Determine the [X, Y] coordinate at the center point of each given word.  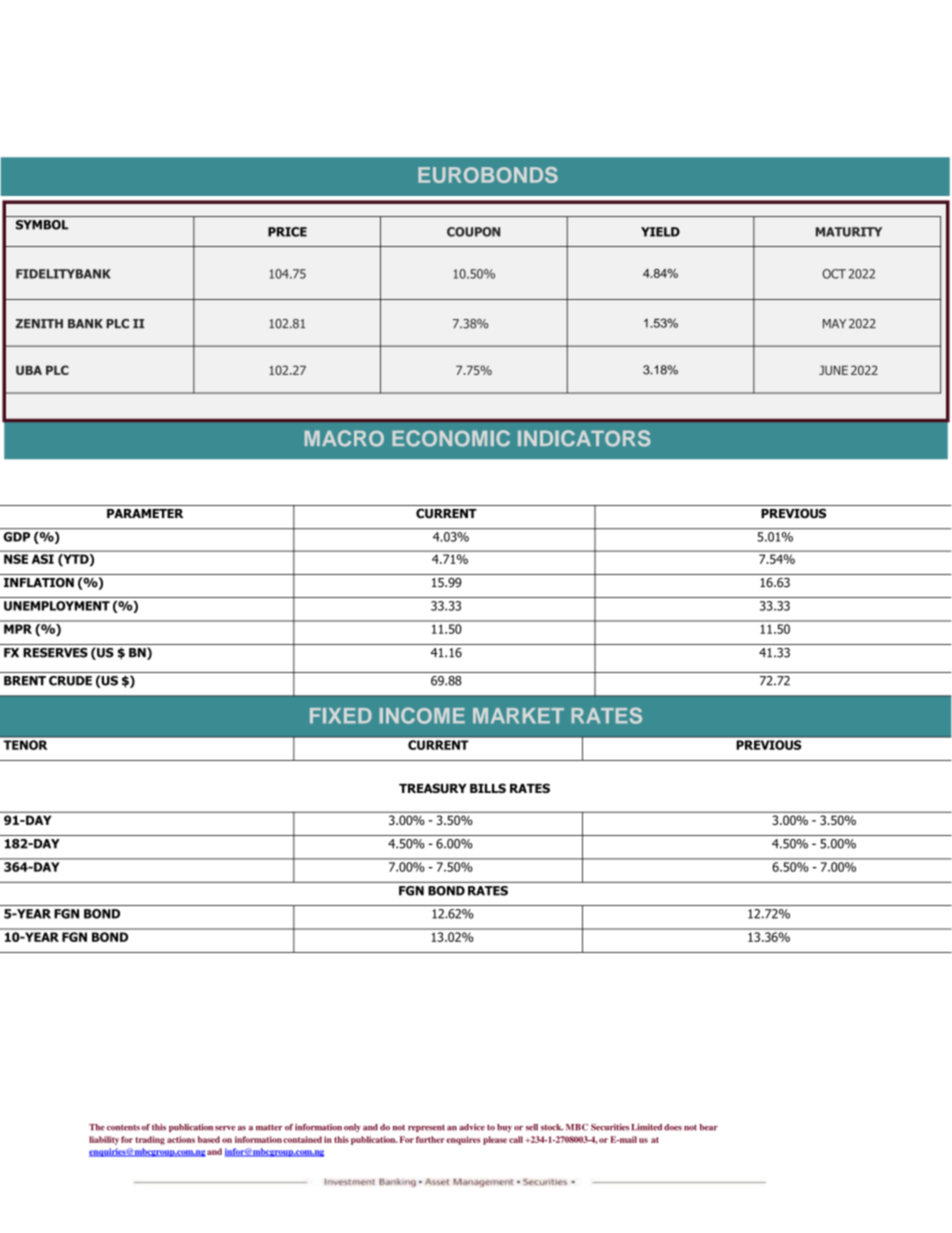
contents [123, 1127]
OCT [834, 274]
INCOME [422, 715]
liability [104, 1140]
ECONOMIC [451, 438]
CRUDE [70, 681]
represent [426, 1128]
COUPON [473, 232]
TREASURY [433, 788]
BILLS [488, 788]
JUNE [833, 370]
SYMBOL [42, 225]
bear [709, 1127]
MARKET [518, 716]
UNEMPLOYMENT [57, 606]
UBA [29, 370]
